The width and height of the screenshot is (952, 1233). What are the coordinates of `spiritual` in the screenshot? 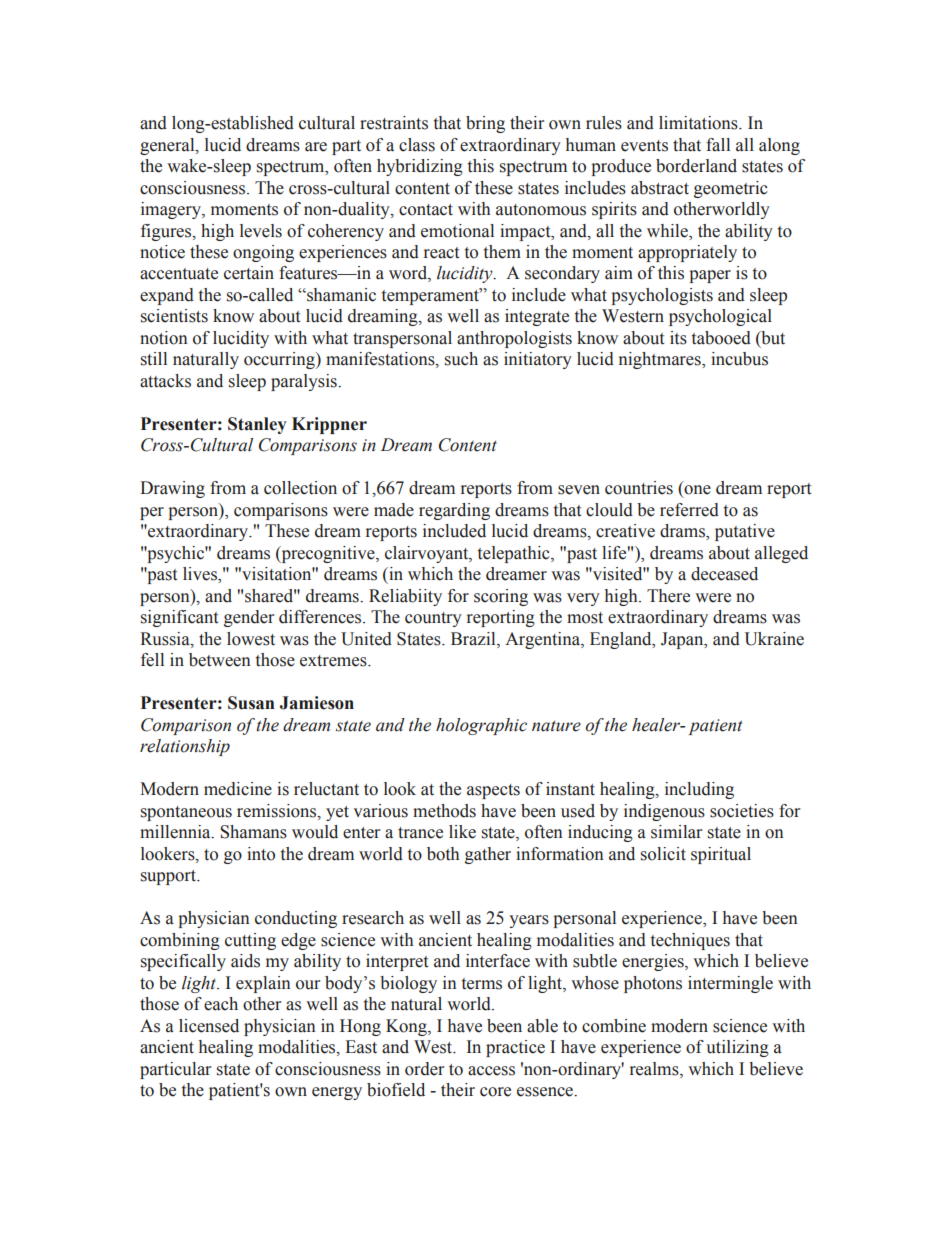 It's located at (721, 855).
